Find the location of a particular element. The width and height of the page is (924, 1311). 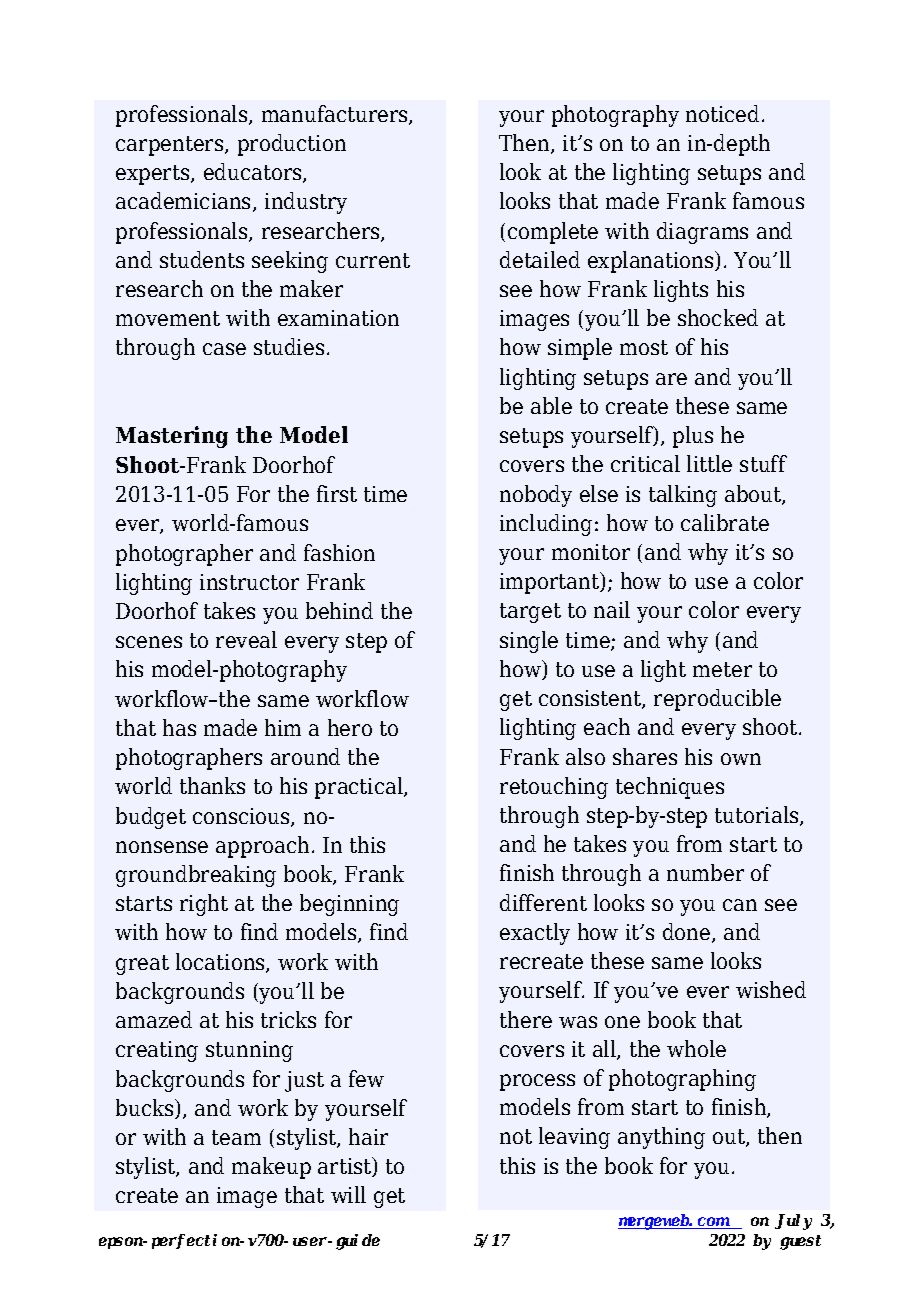

groundbreaking is located at coordinates (196, 876).
